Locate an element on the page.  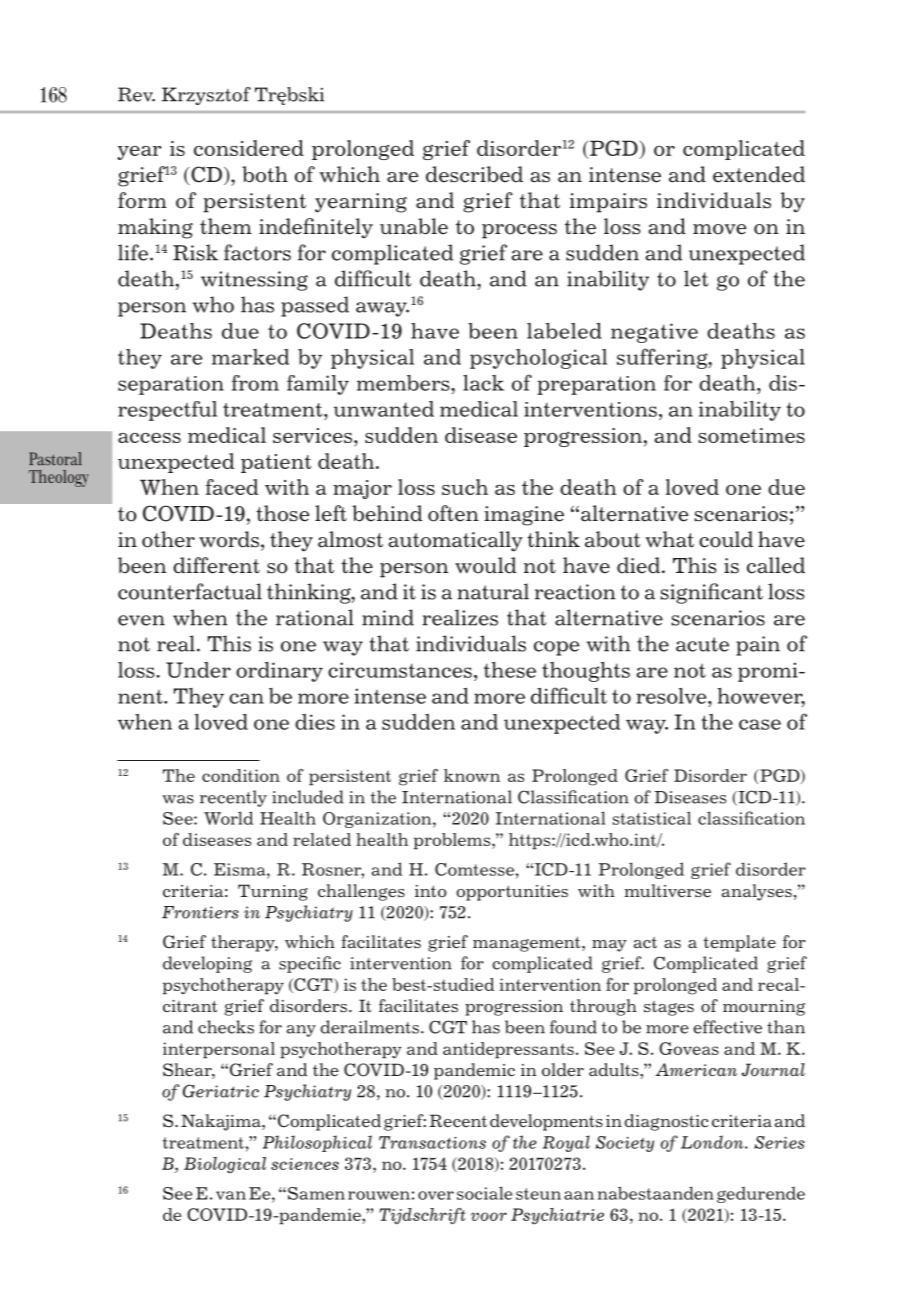
Biological is located at coordinates (225, 1165).
